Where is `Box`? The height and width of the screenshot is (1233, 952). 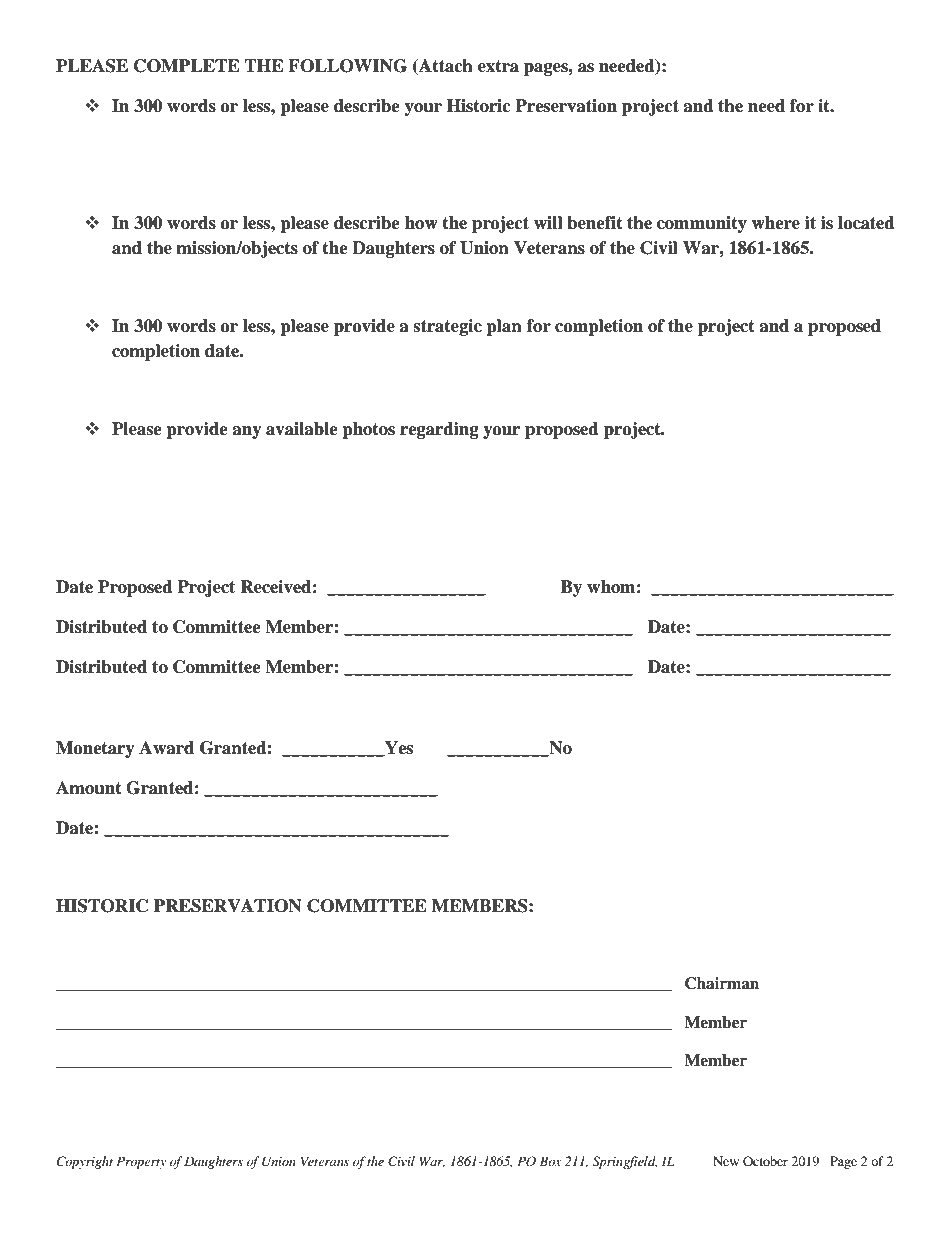 Box is located at coordinates (551, 1161).
